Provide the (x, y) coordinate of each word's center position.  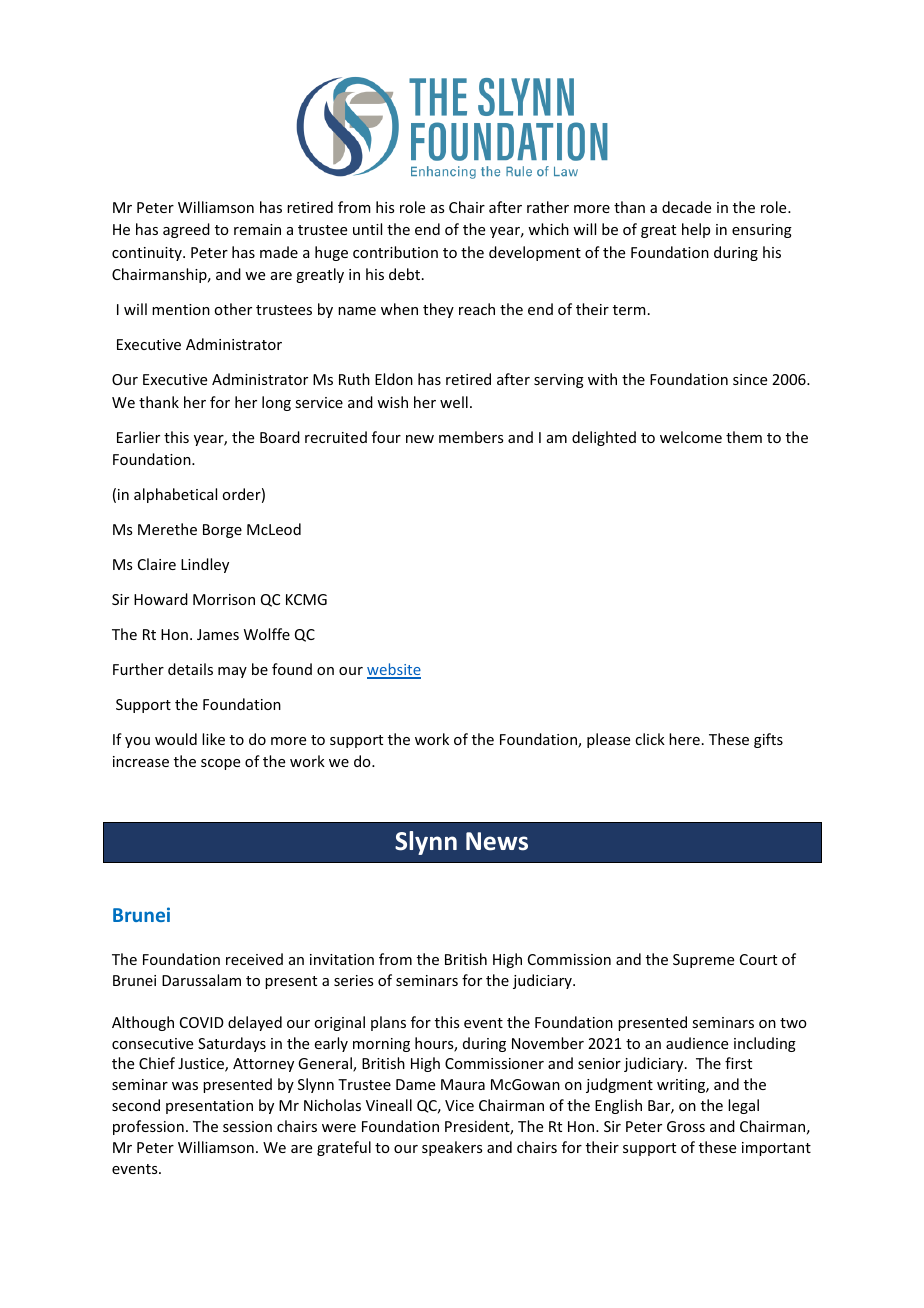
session (247, 1126)
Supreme (703, 961)
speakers (452, 1148)
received (254, 959)
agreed (186, 230)
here (684, 739)
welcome (691, 437)
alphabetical (175, 495)
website (394, 670)
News (497, 841)
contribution (395, 252)
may (232, 672)
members (471, 437)
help (696, 230)
